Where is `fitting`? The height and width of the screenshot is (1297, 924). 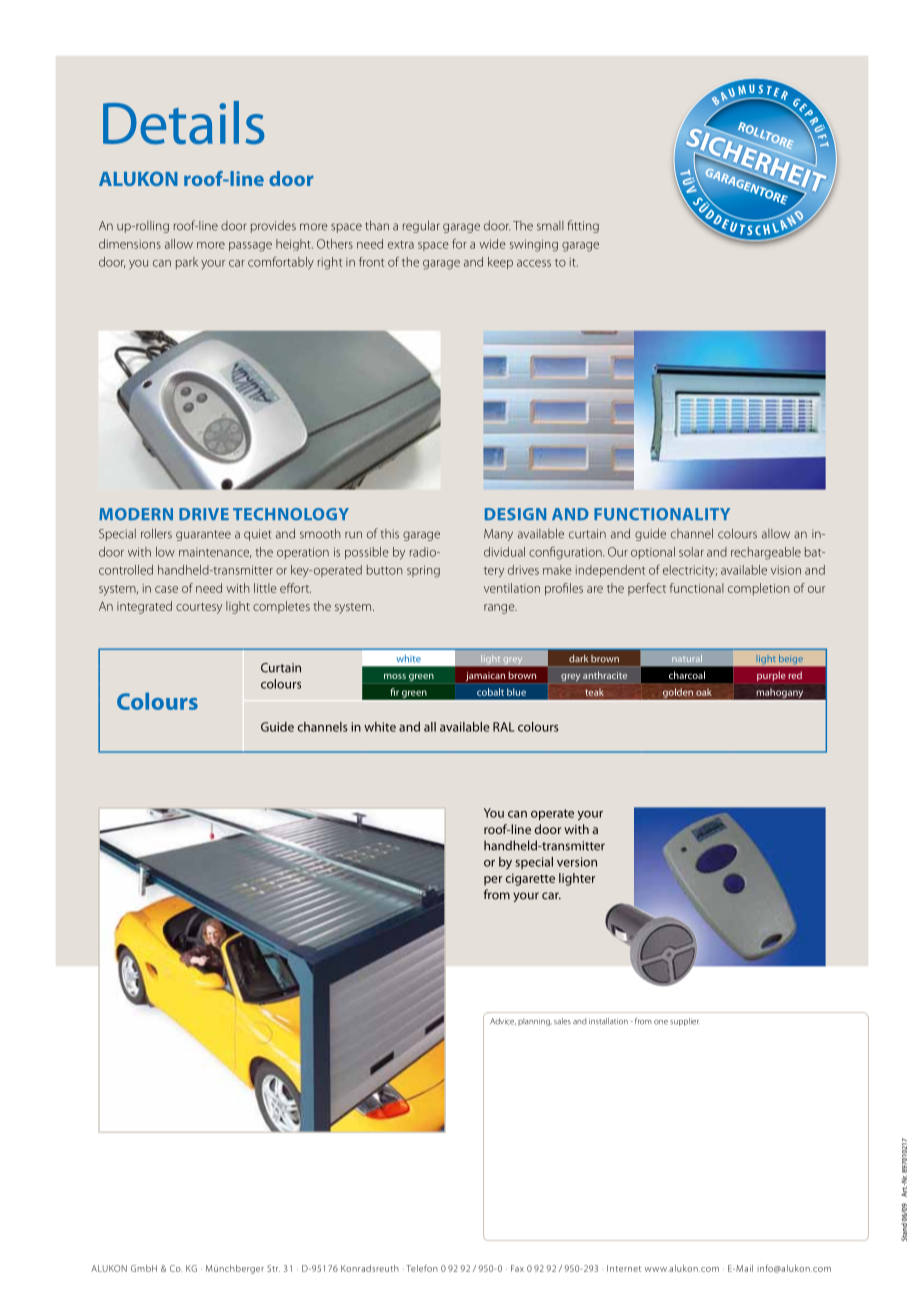 fitting is located at coordinates (583, 226).
